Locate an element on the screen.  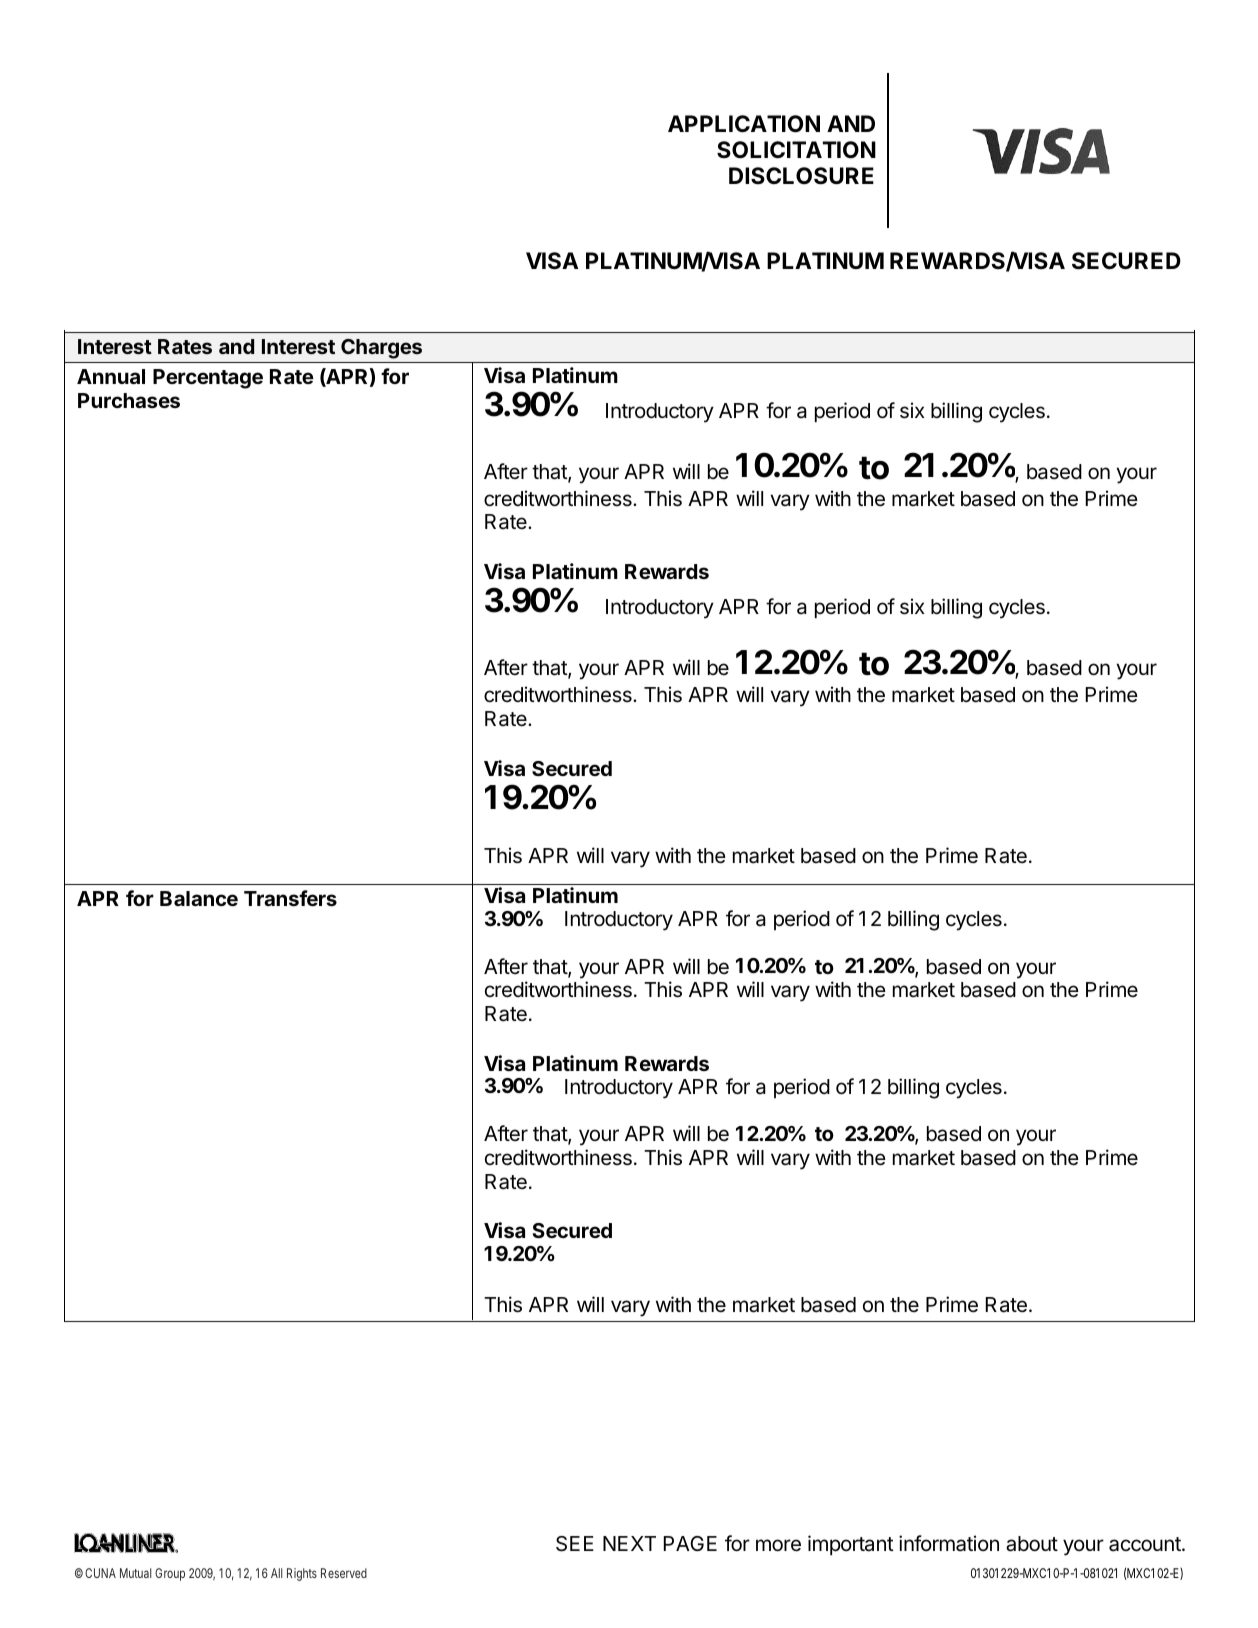
about is located at coordinates (1032, 1544).
